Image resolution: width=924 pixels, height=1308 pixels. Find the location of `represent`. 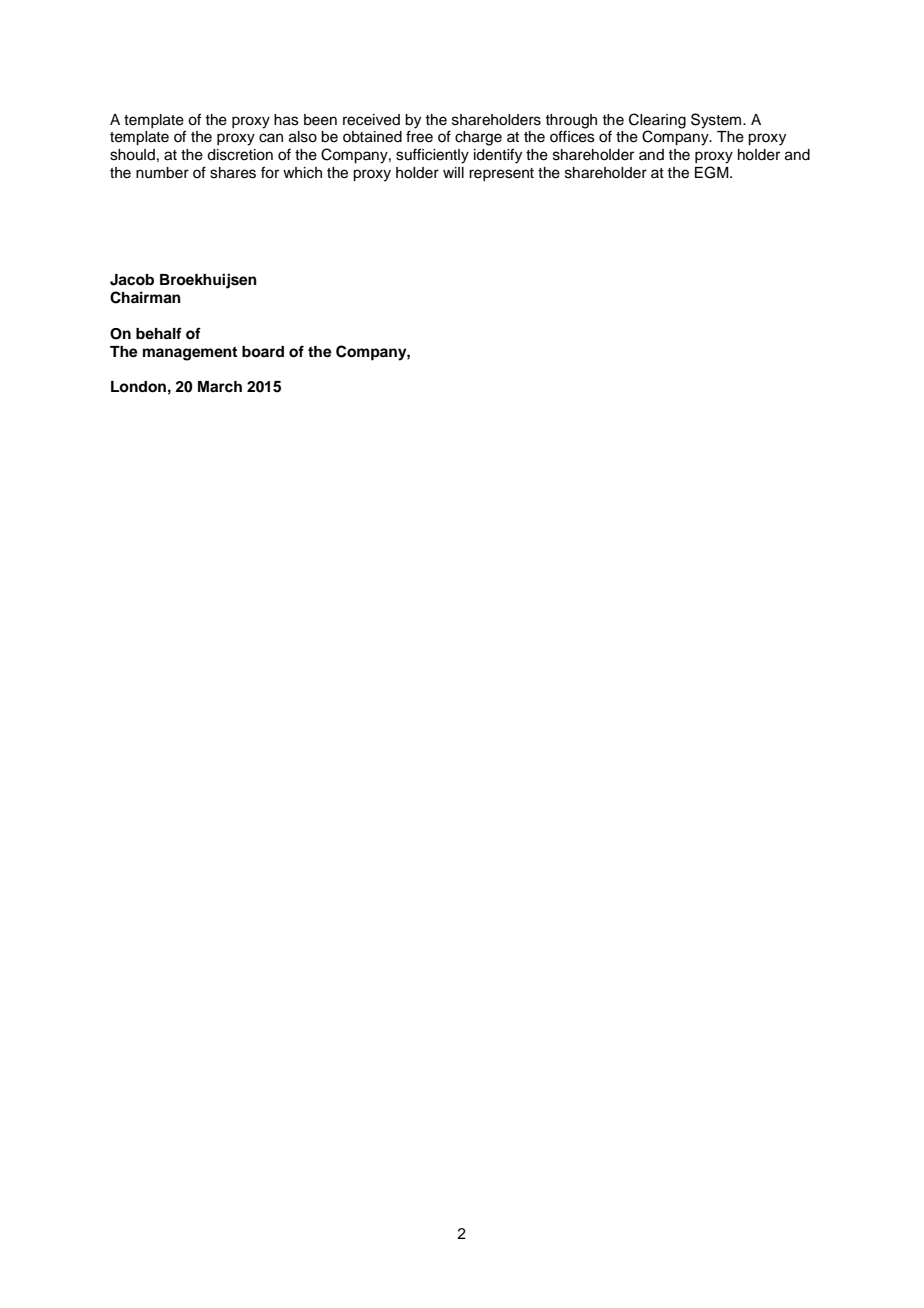

represent is located at coordinates (501, 174).
